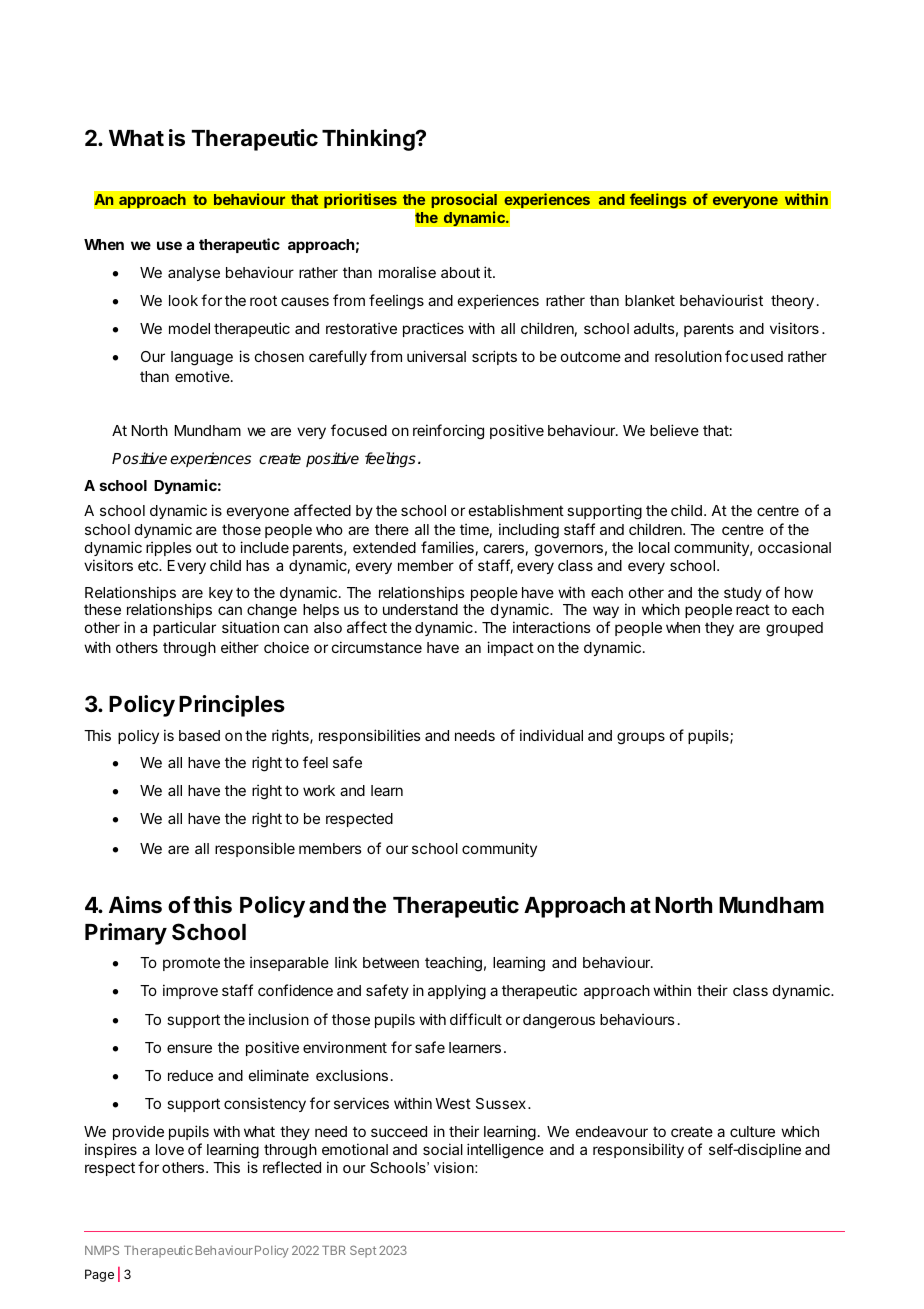  I want to click on Page, so click(99, 1275).
